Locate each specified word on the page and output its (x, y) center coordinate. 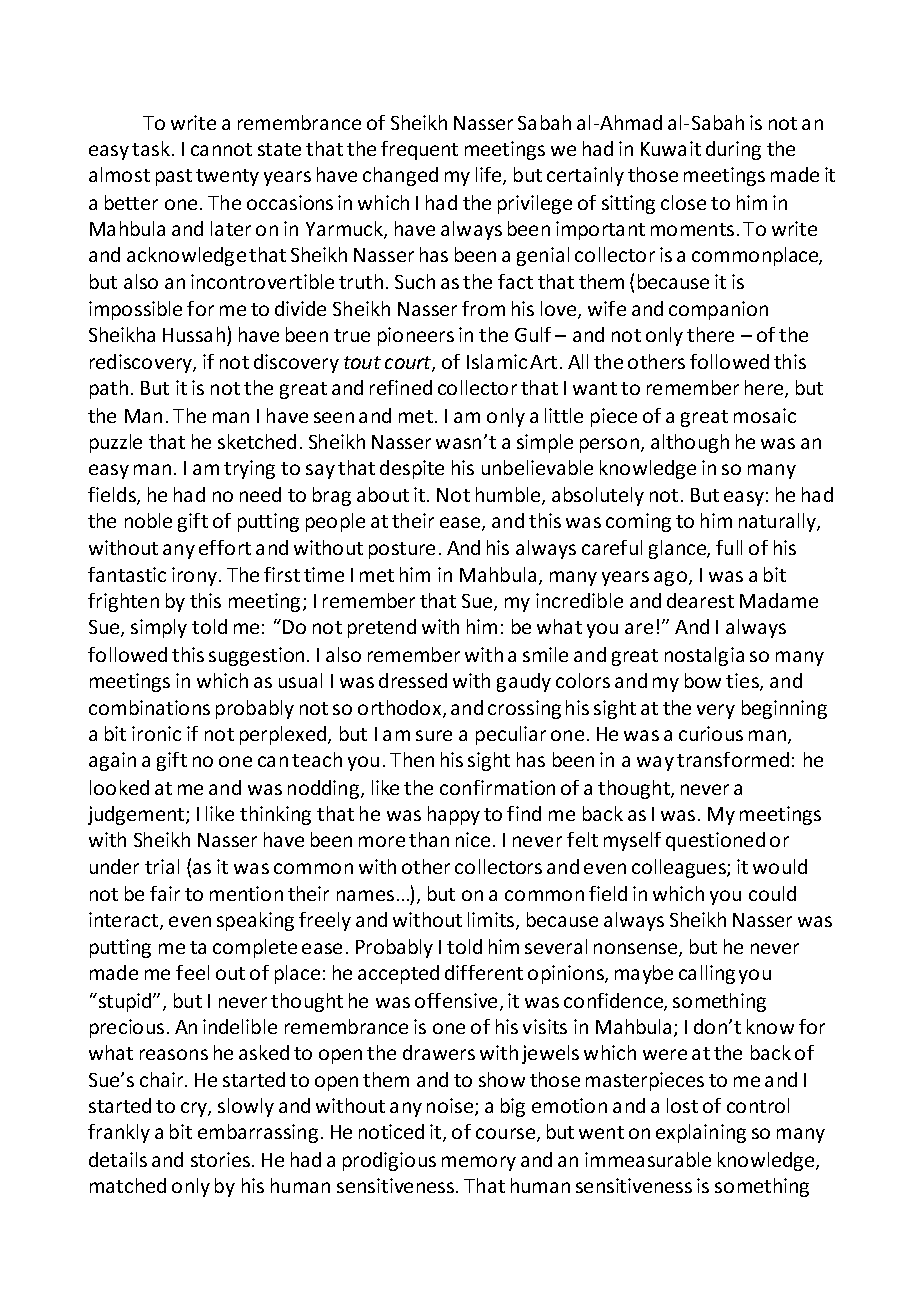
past (174, 177)
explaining (701, 1133)
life (490, 176)
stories (222, 1159)
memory (479, 1163)
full (729, 547)
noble (148, 520)
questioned (715, 841)
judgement (137, 815)
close (683, 202)
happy (454, 815)
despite (412, 469)
